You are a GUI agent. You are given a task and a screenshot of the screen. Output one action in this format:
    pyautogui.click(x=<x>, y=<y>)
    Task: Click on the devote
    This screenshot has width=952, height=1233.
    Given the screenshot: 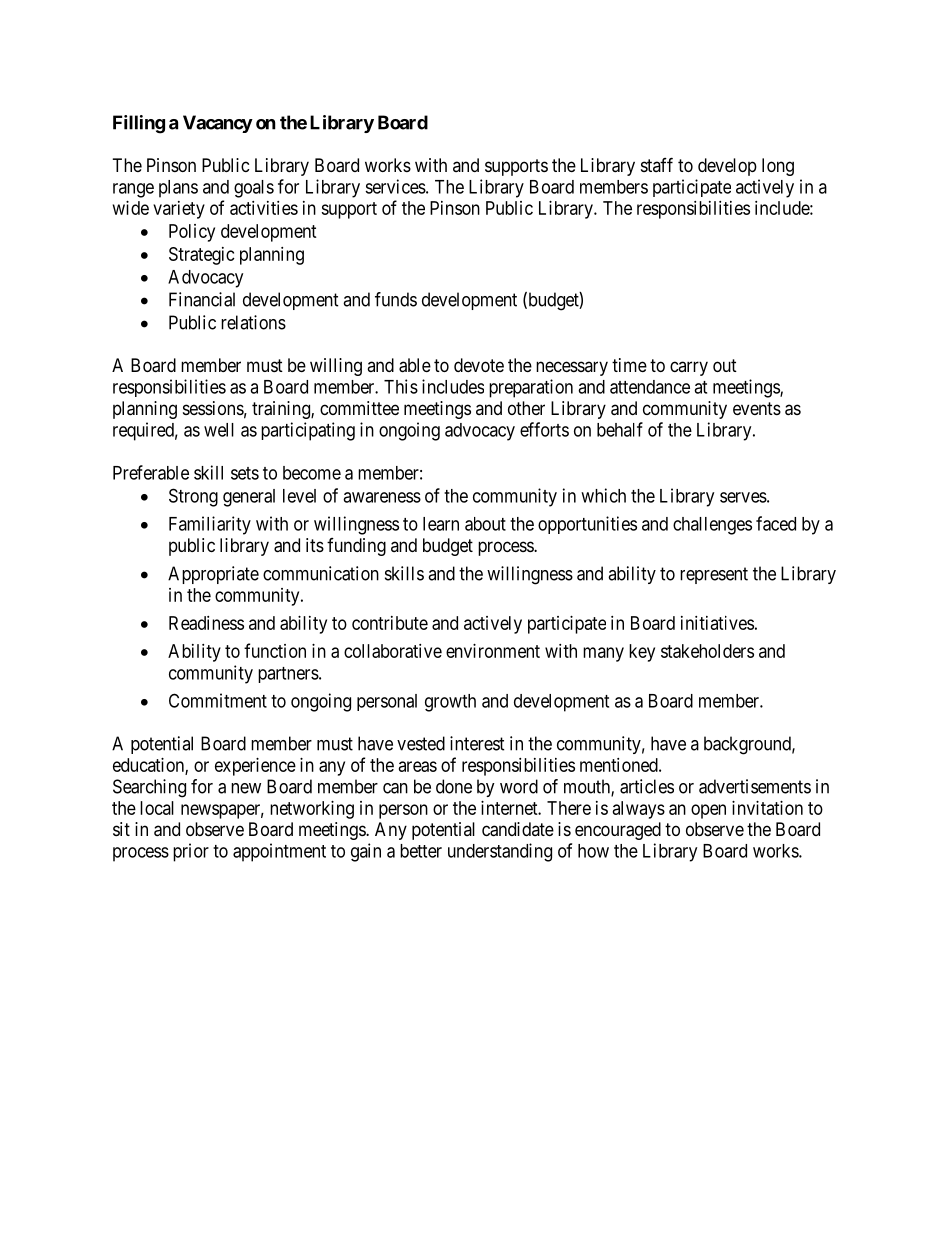 What is the action you would take?
    pyautogui.click(x=479, y=365)
